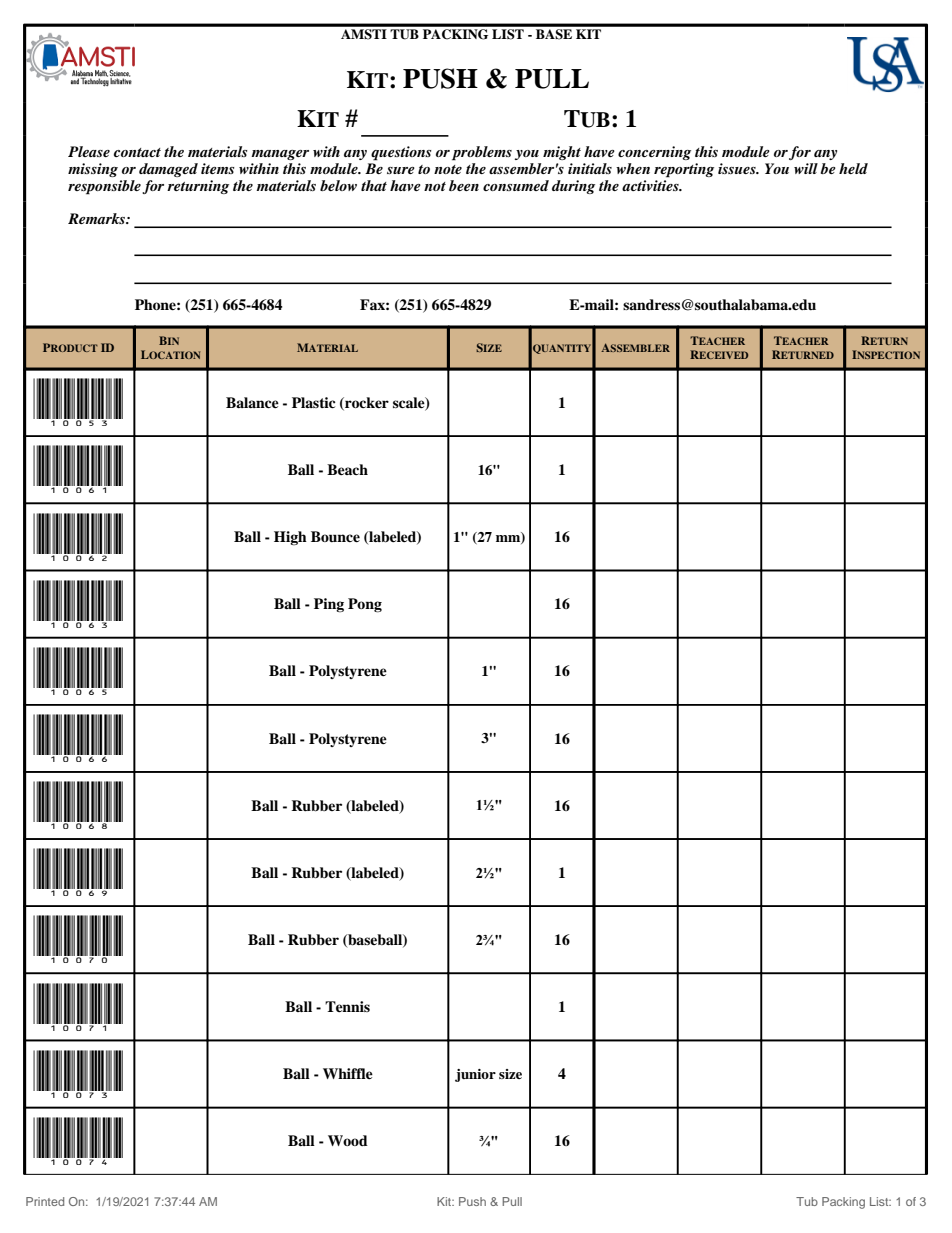 Image resolution: width=952 pixels, height=1233 pixels. What do you see at coordinates (464, 185) in the page?
I see `been` at bounding box center [464, 185].
